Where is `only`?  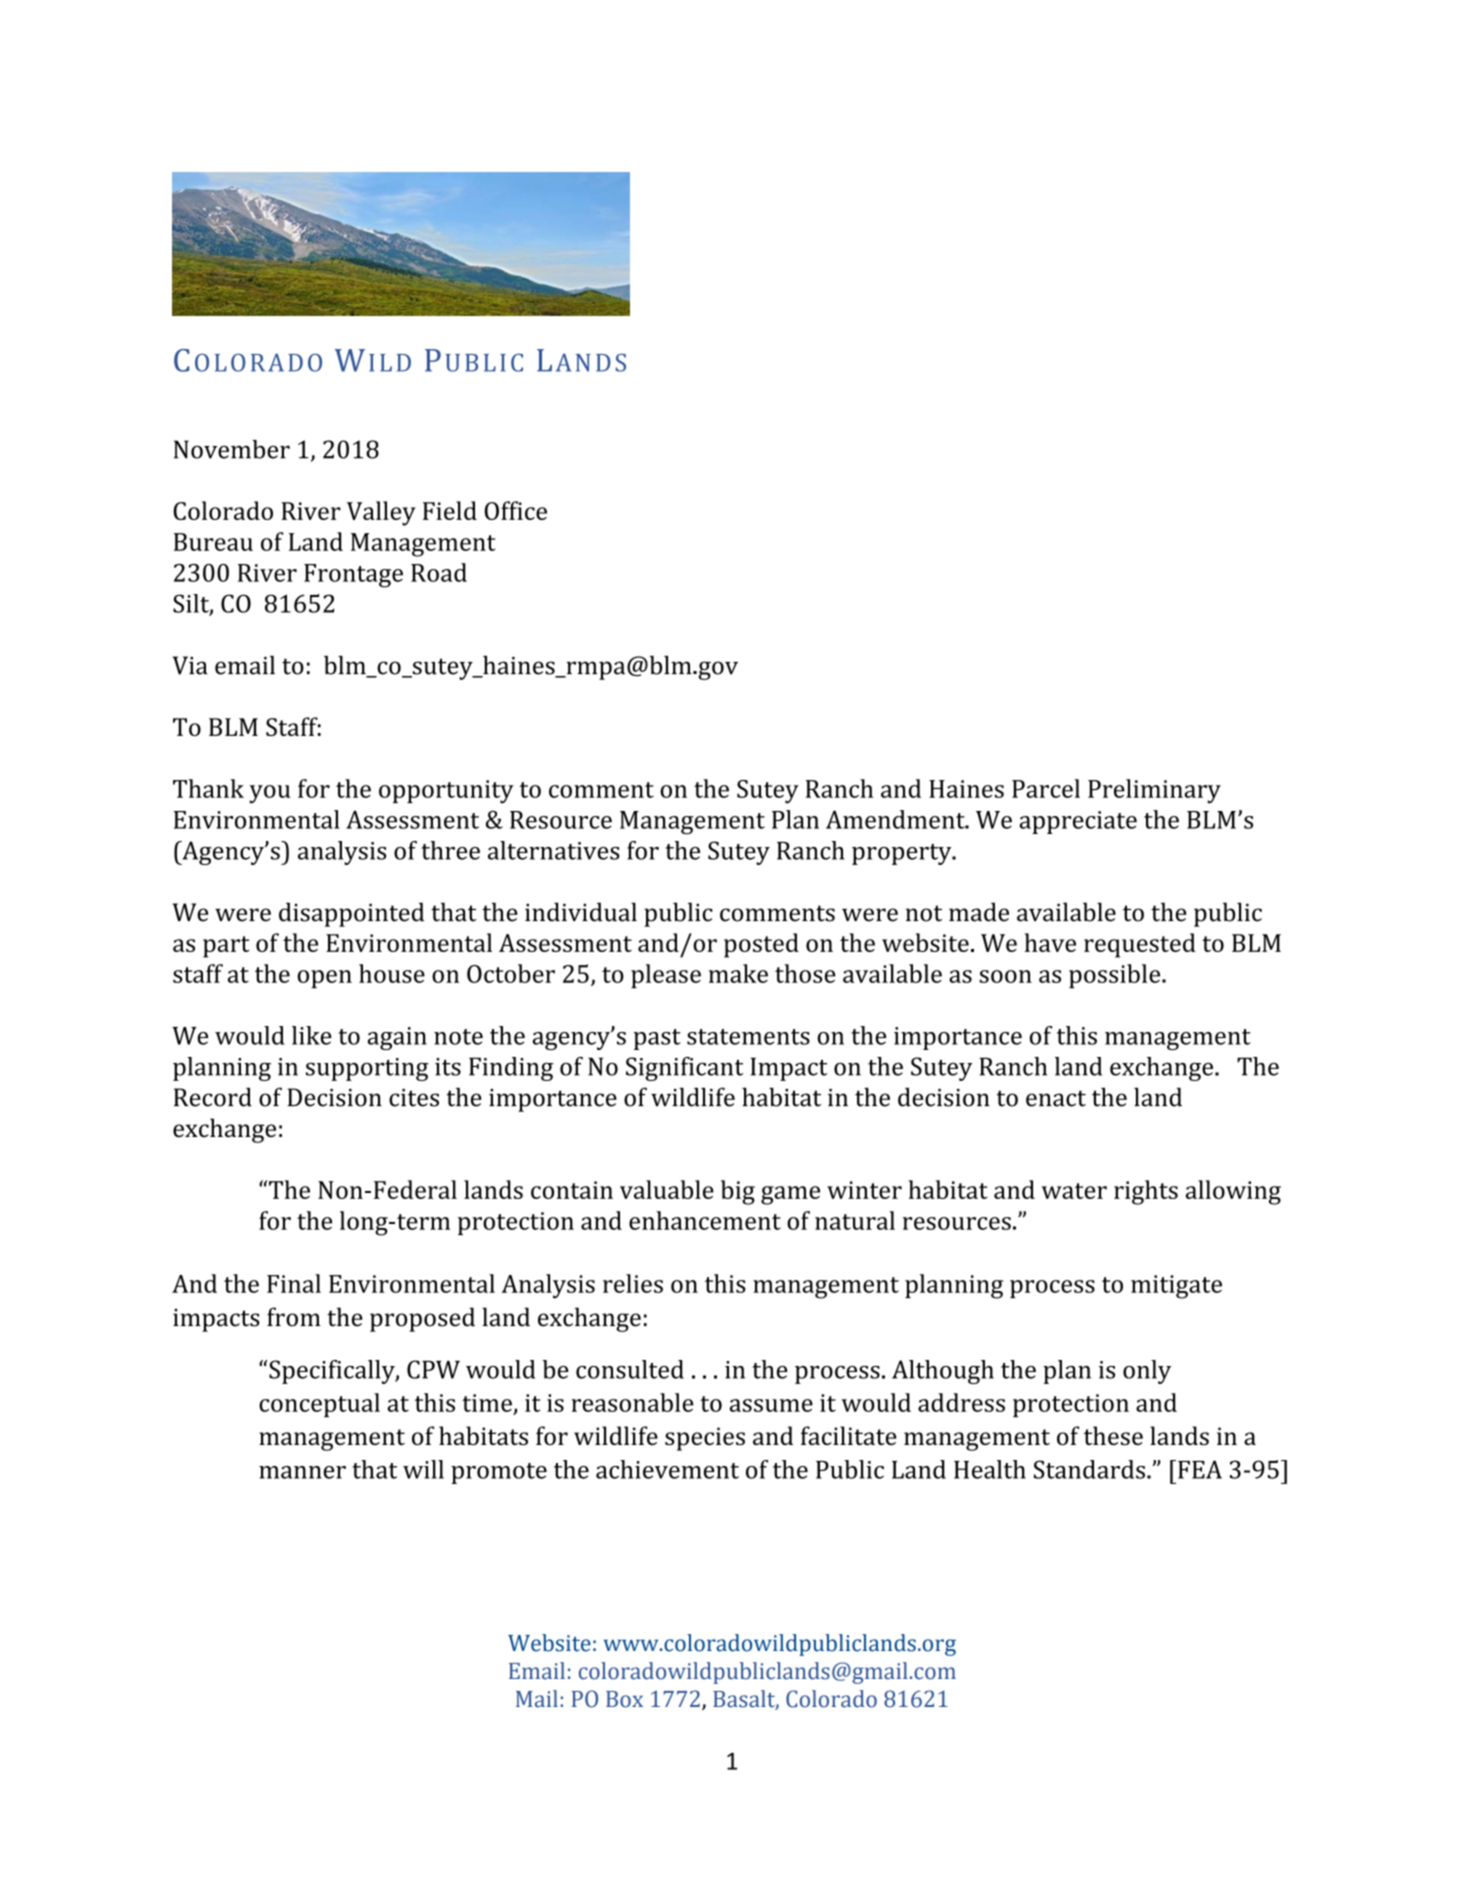 only is located at coordinates (1147, 1372).
